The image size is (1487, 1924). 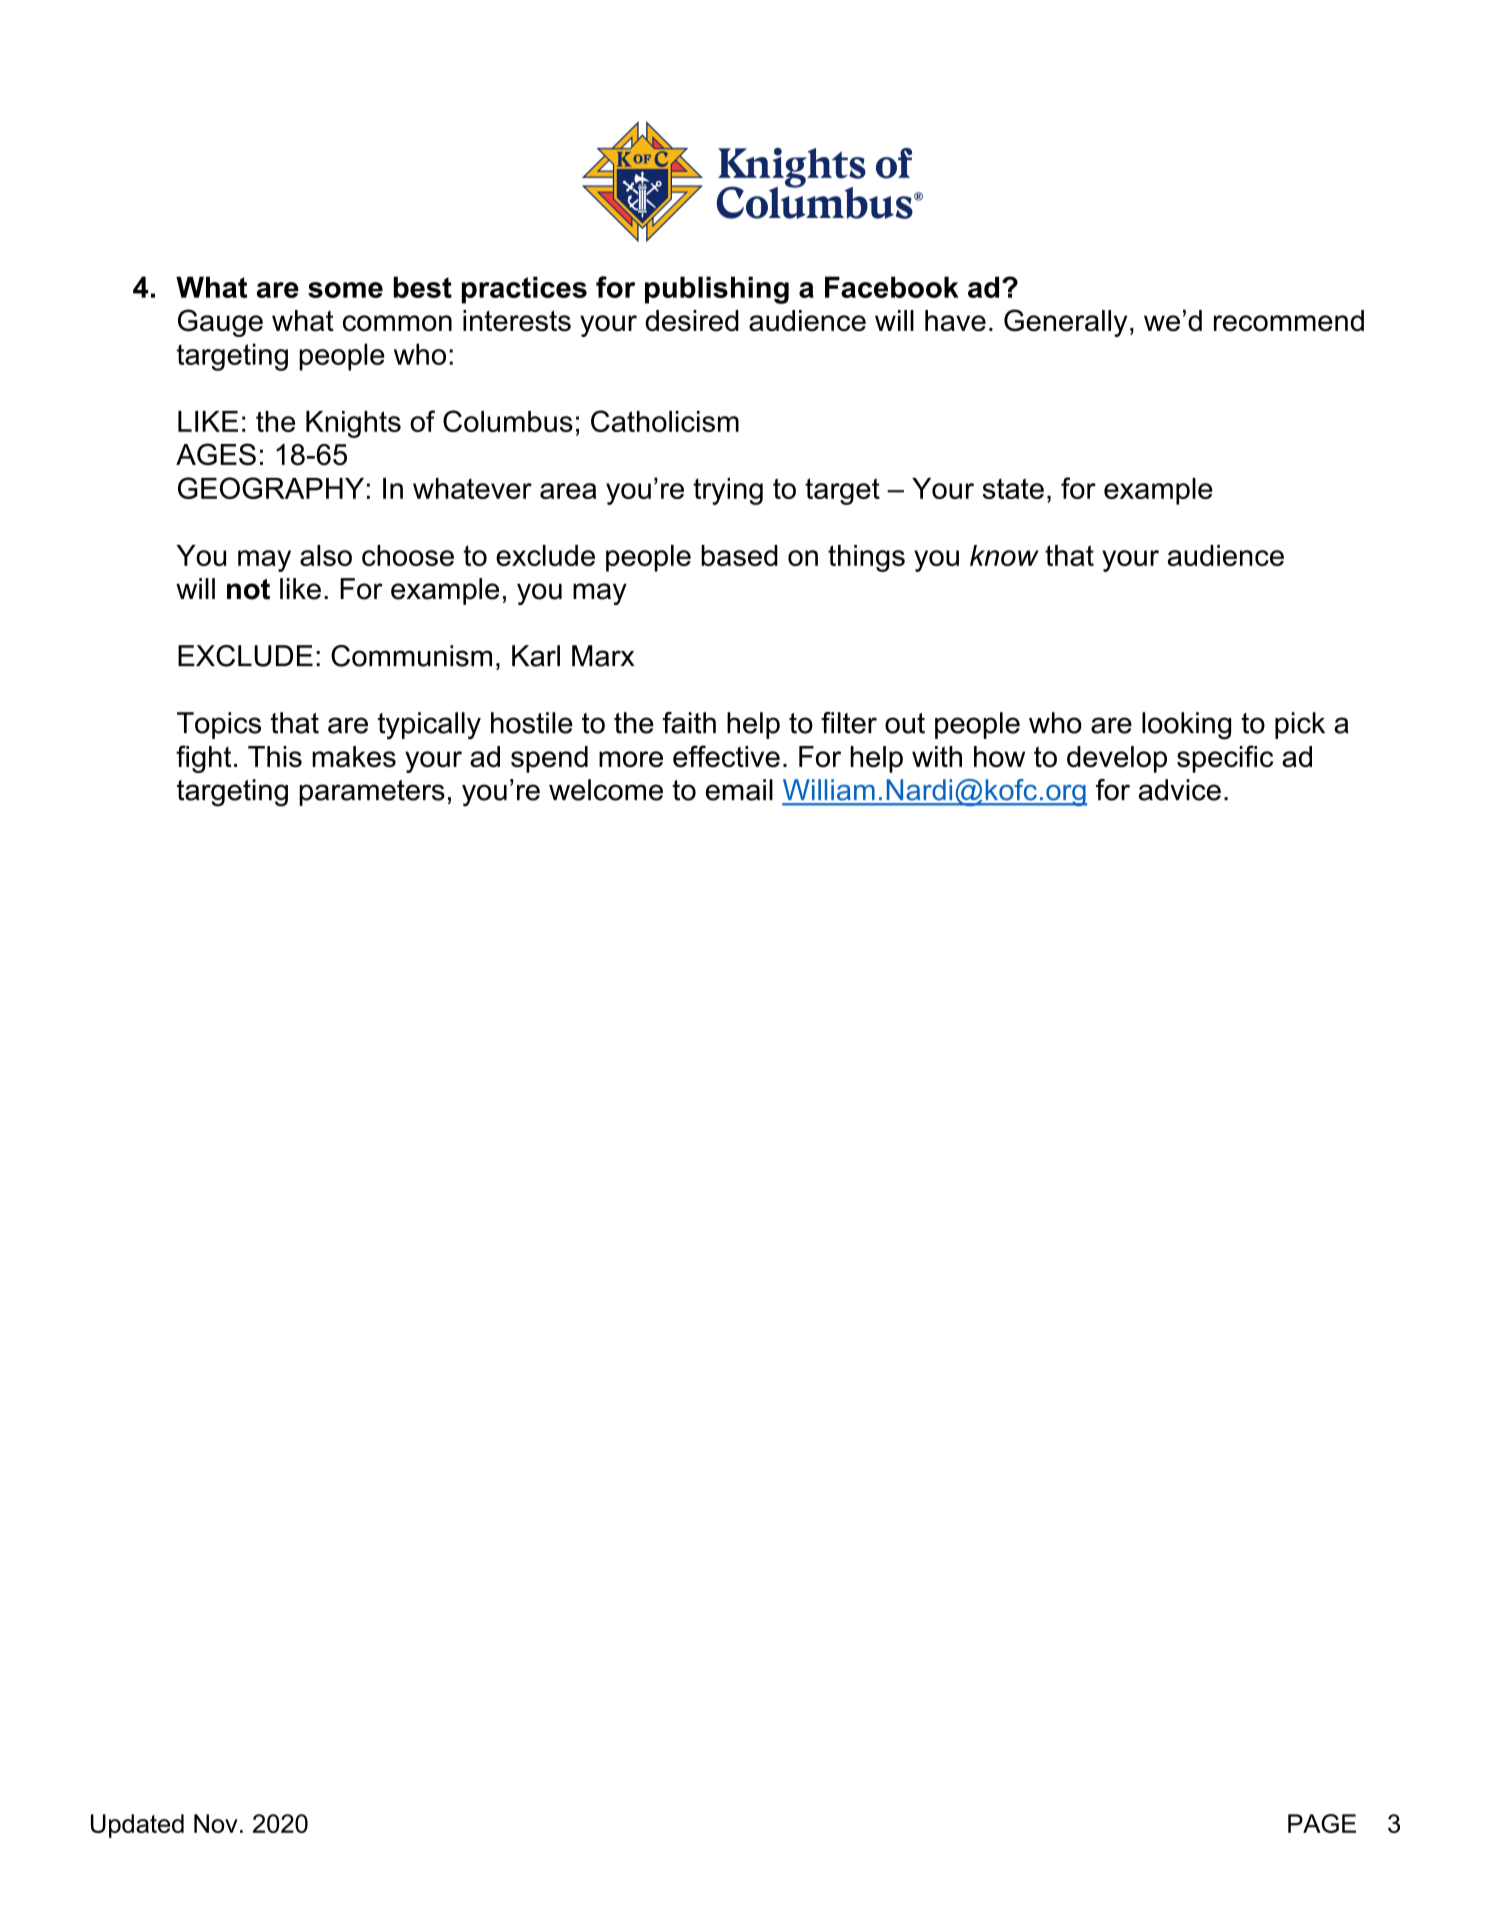 I want to click on email, so click(x=739, y=790).
